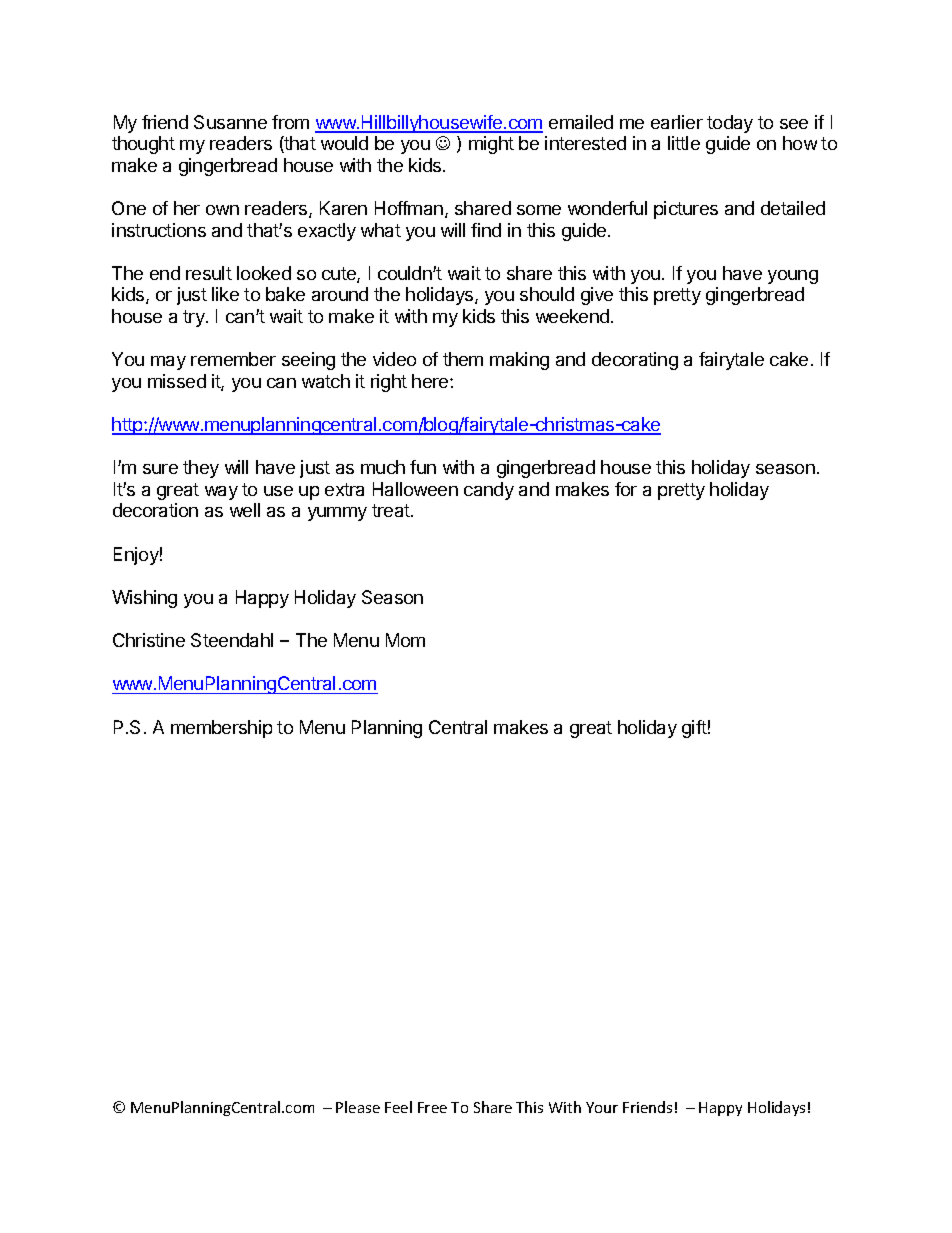 This screenshot has width=952, height=1233. What do you see at coordinates (626, 489) in the screenshot?
I see `for` at bounding box center [626, 489].
